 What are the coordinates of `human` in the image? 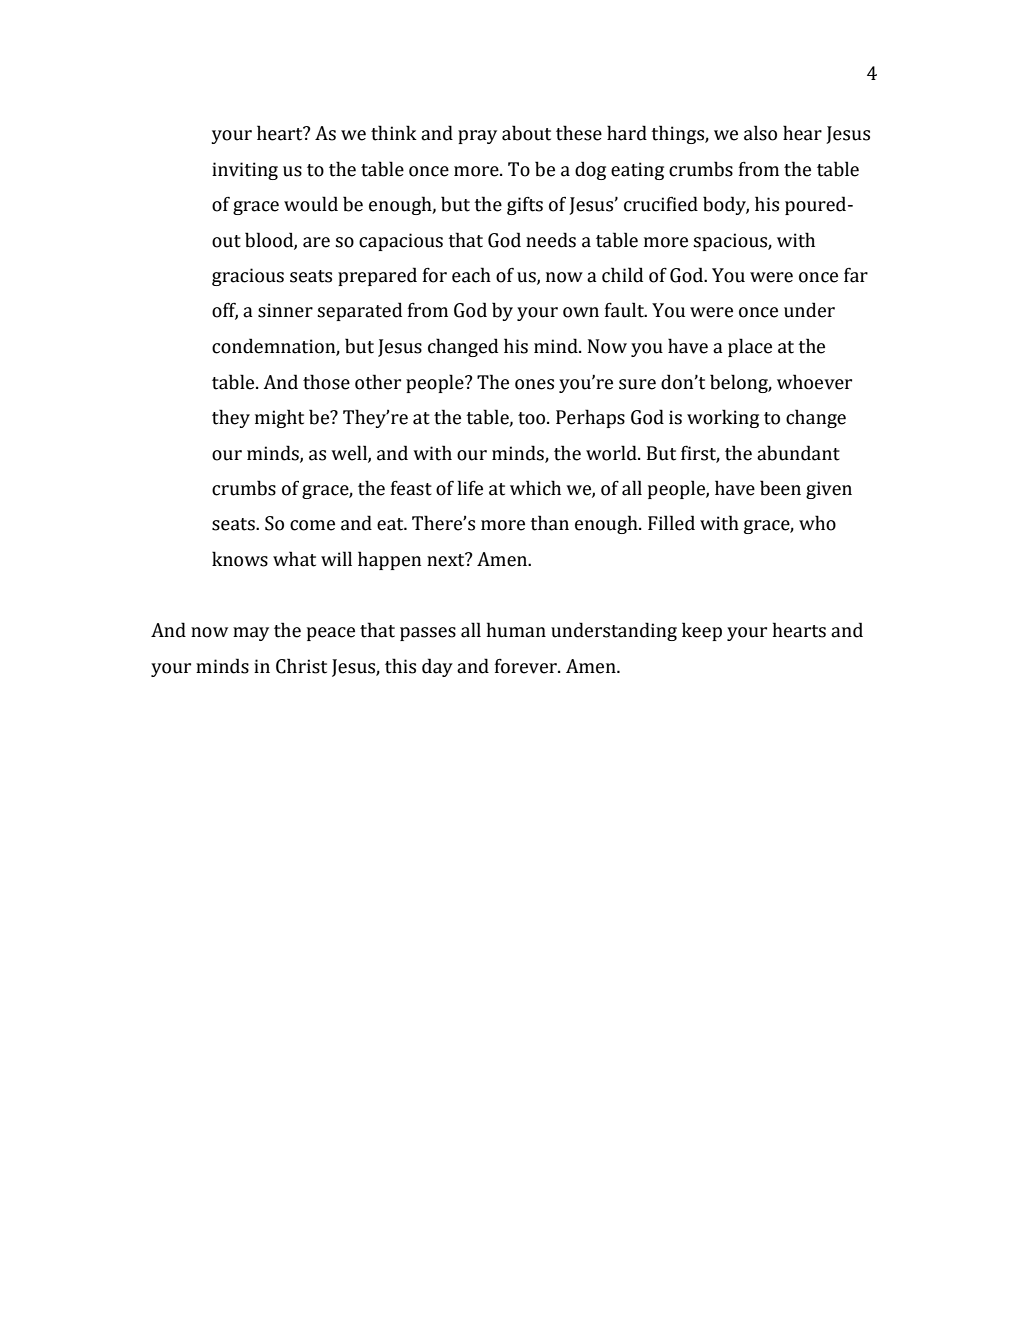 It's located at (516, 630).
